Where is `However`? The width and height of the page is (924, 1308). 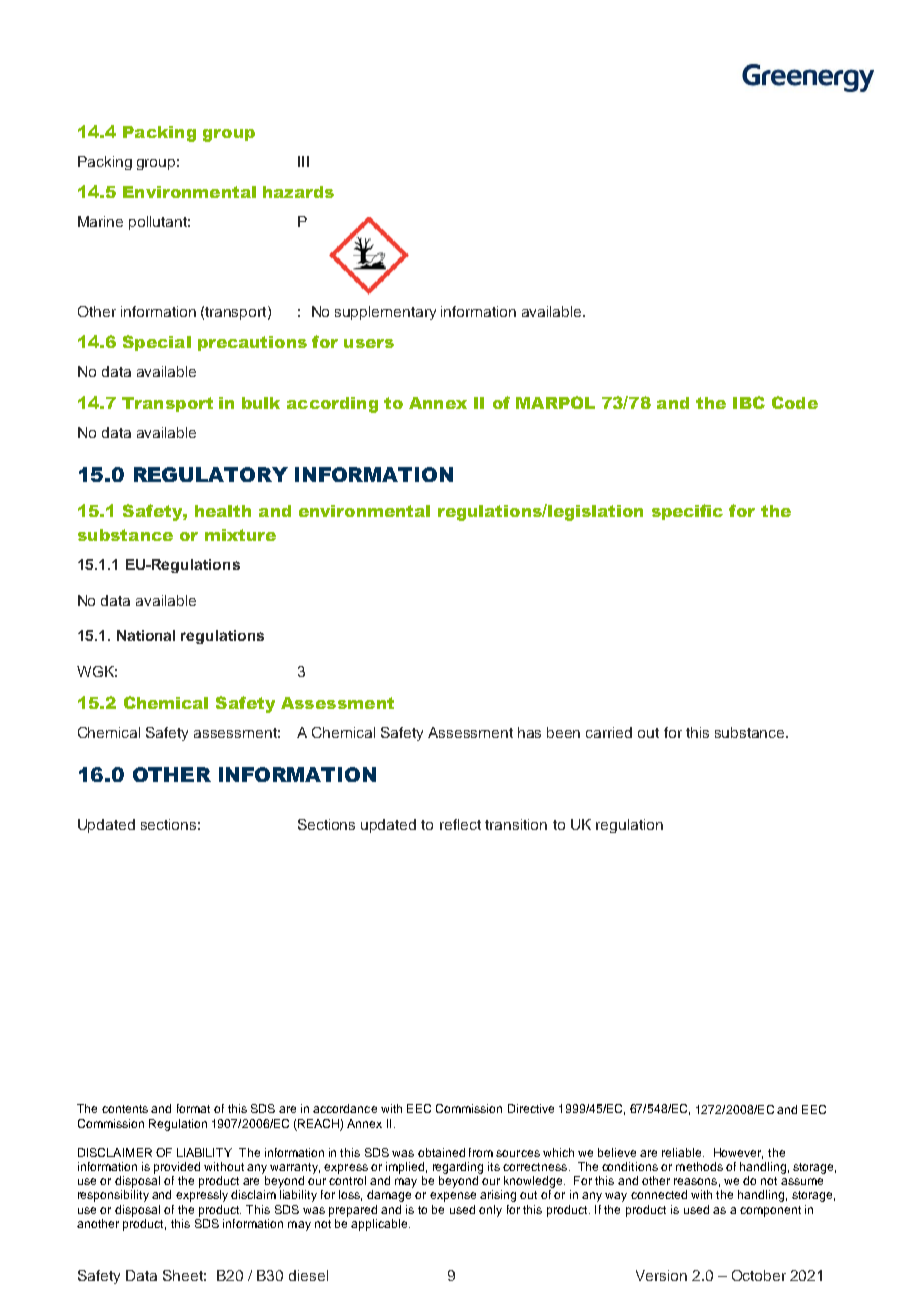
However is located at coordinates (738, 1153).
